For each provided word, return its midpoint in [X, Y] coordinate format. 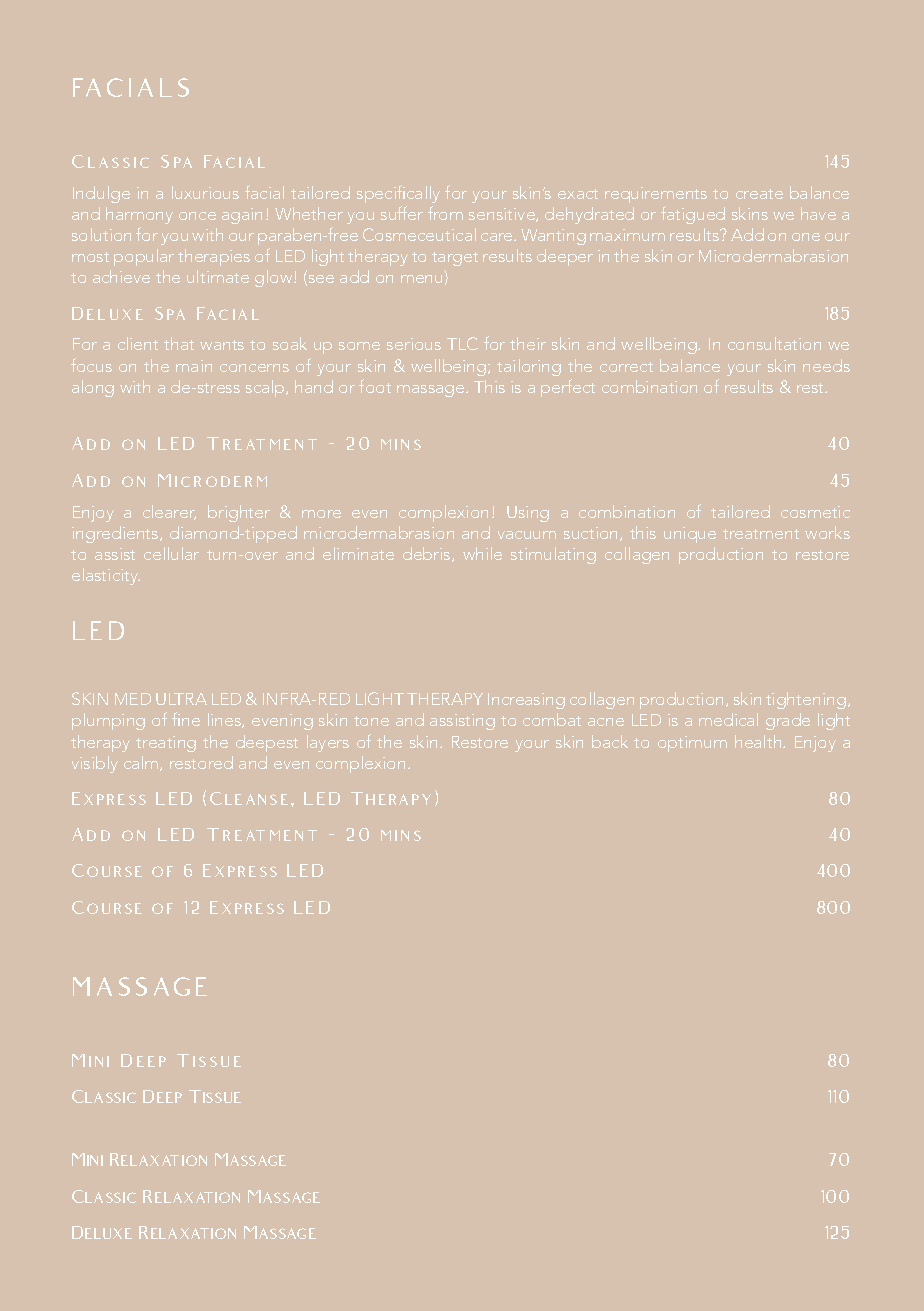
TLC [462, 343]
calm [142, 763]
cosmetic [815, 512]
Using [528, 514]
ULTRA [181, 699]
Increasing [526, 701]
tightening [806, 700]
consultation [774, 343]
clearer [169, 512]
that [179, 343]
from [445, 213]
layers [328, 743]
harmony [139, 215]
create [759, 194]
